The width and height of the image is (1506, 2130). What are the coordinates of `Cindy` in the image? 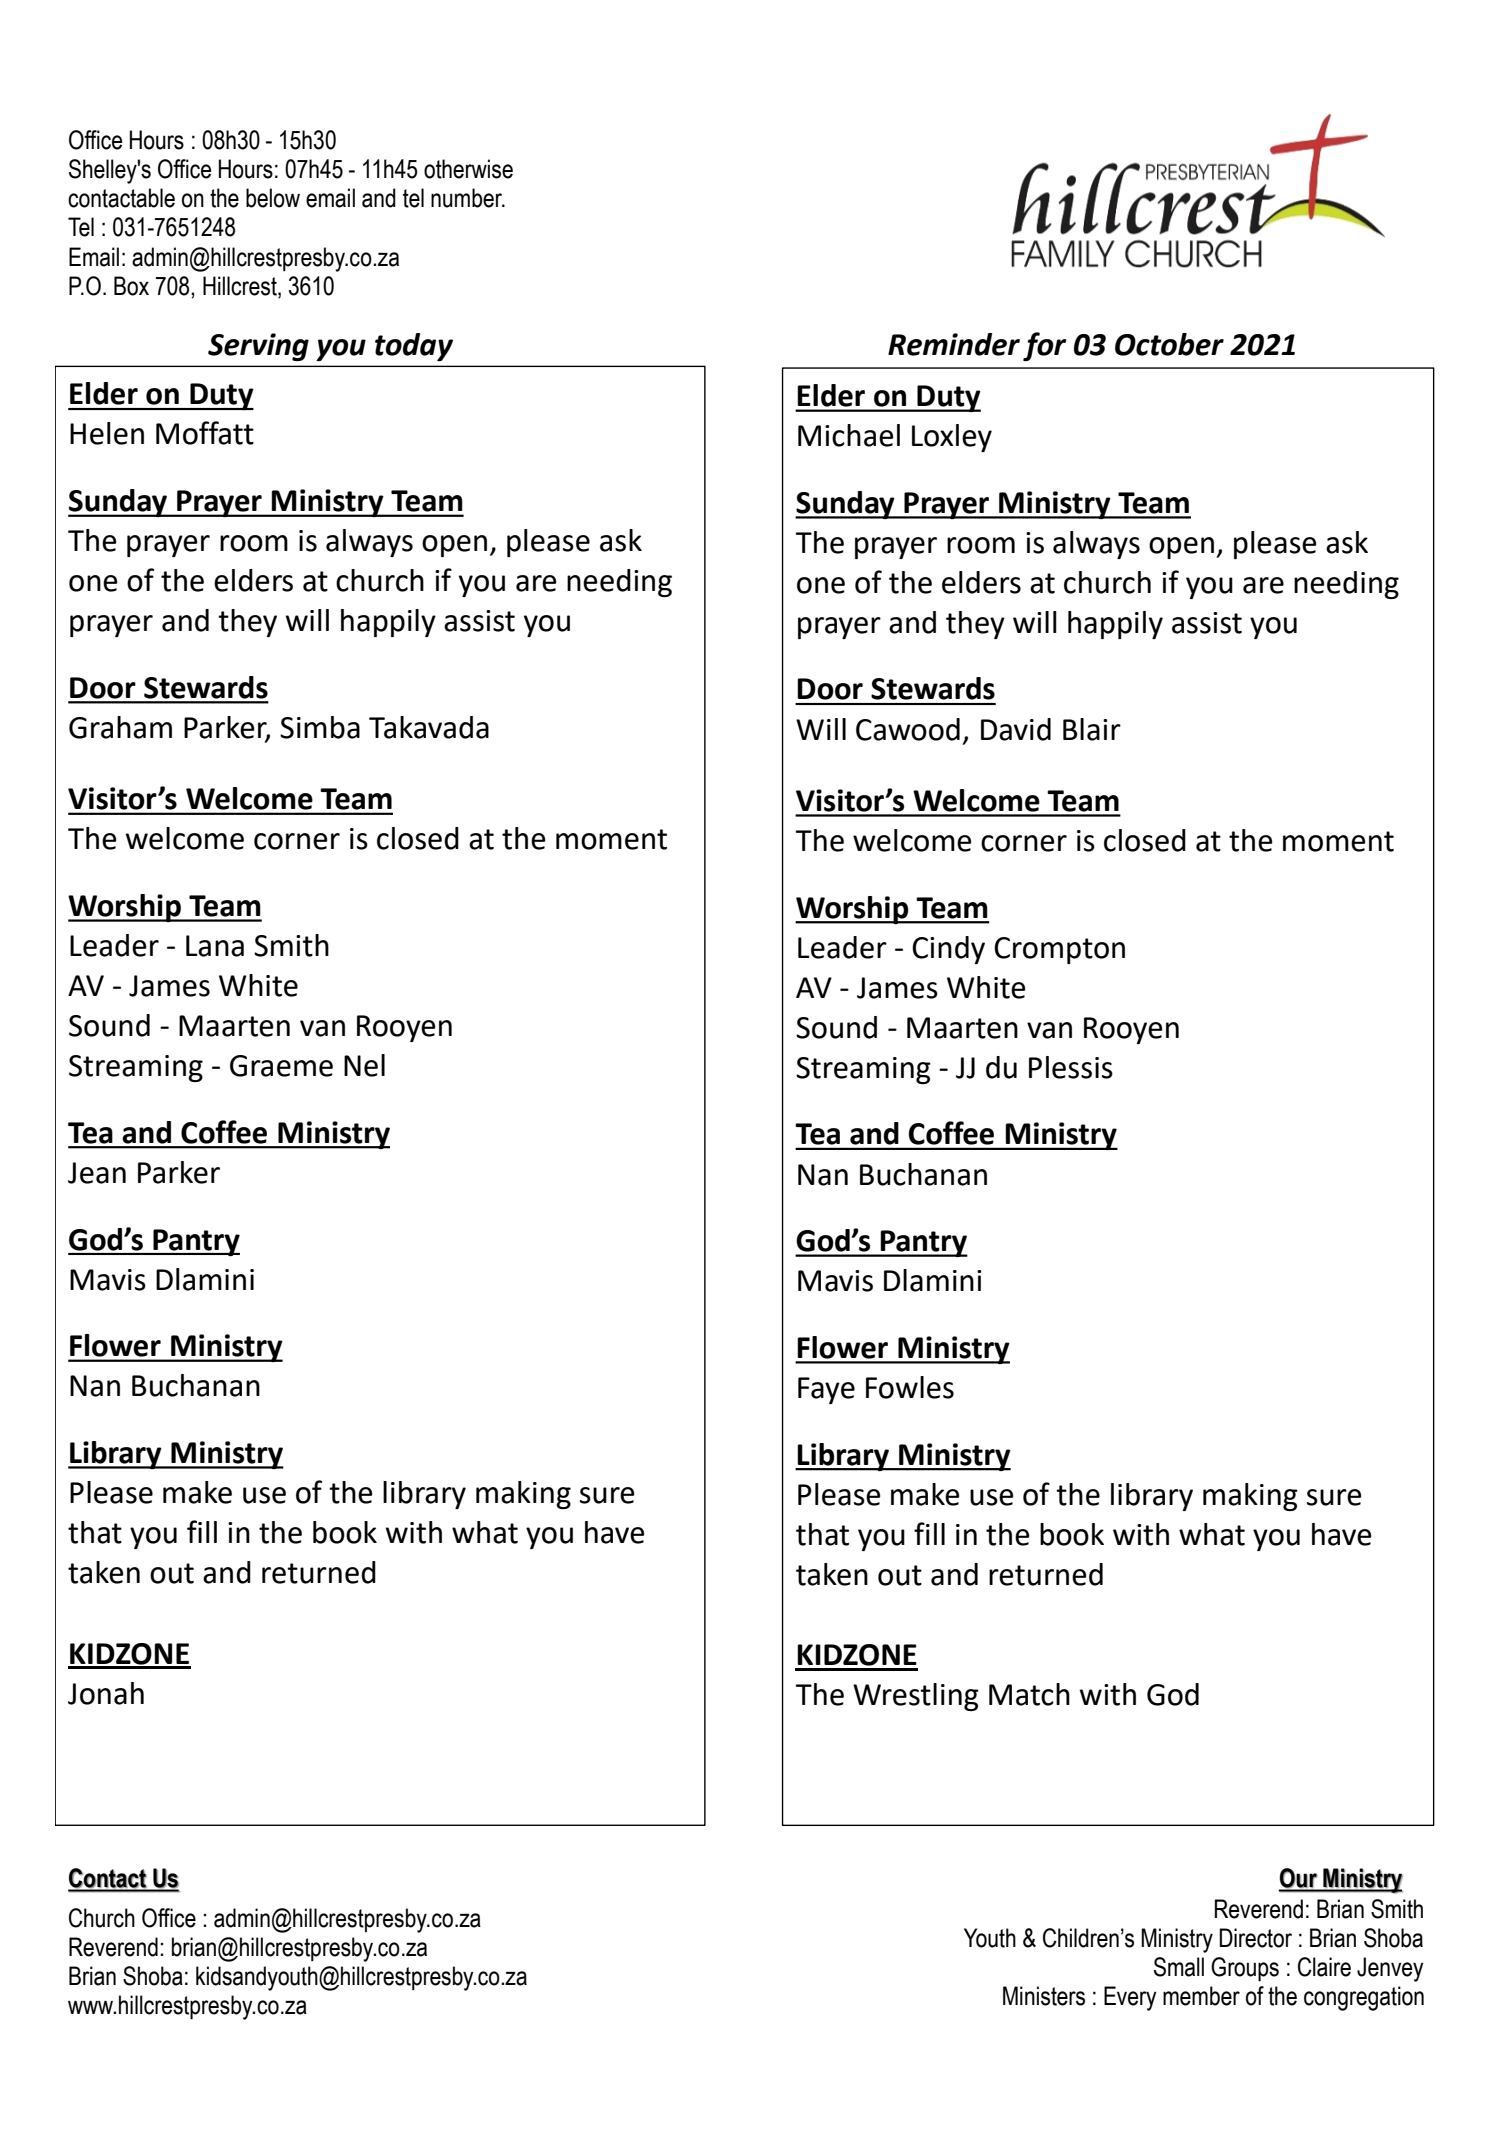 It's located at (948, 950).
